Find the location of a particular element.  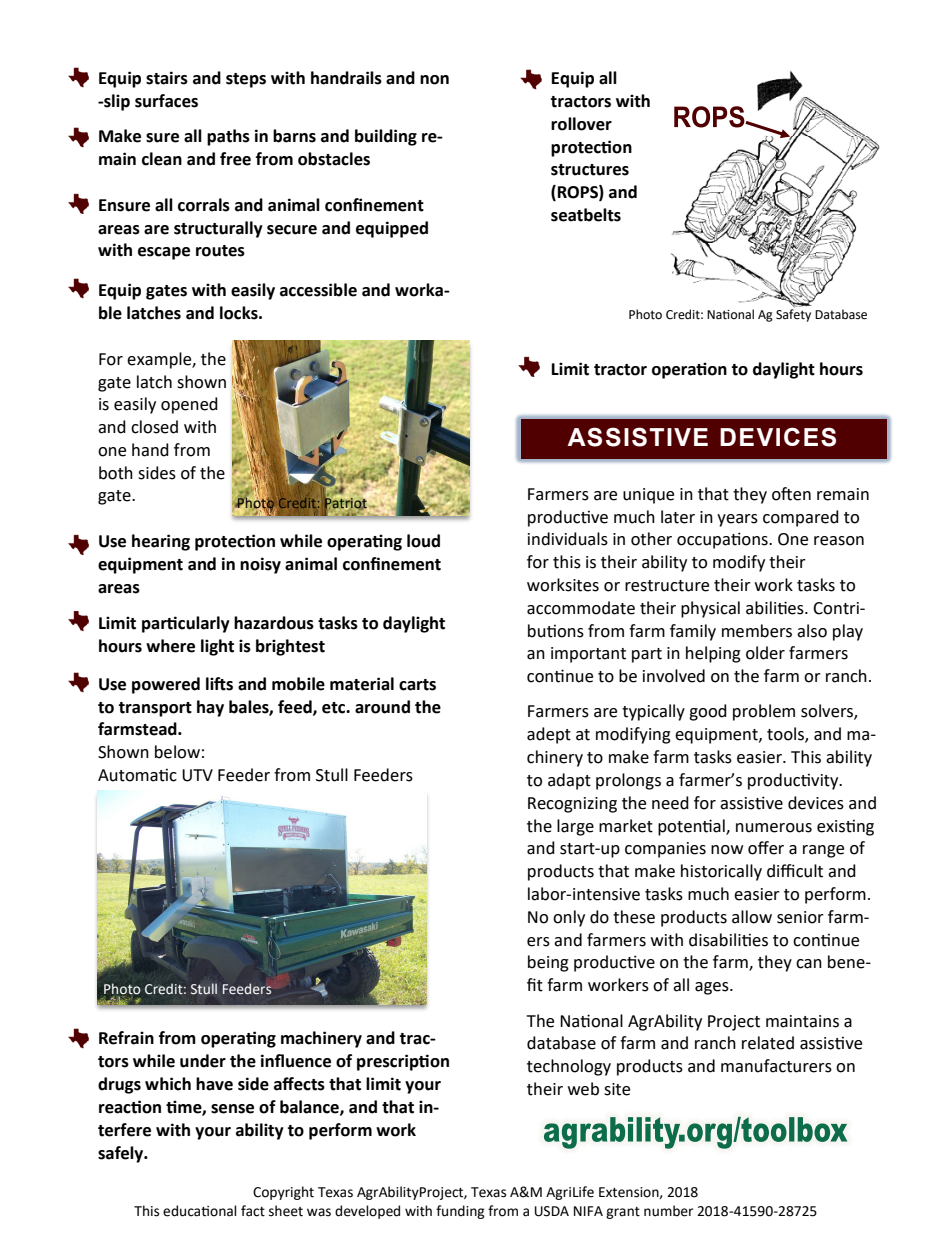

educational is located at coordinates (200, 1211).
